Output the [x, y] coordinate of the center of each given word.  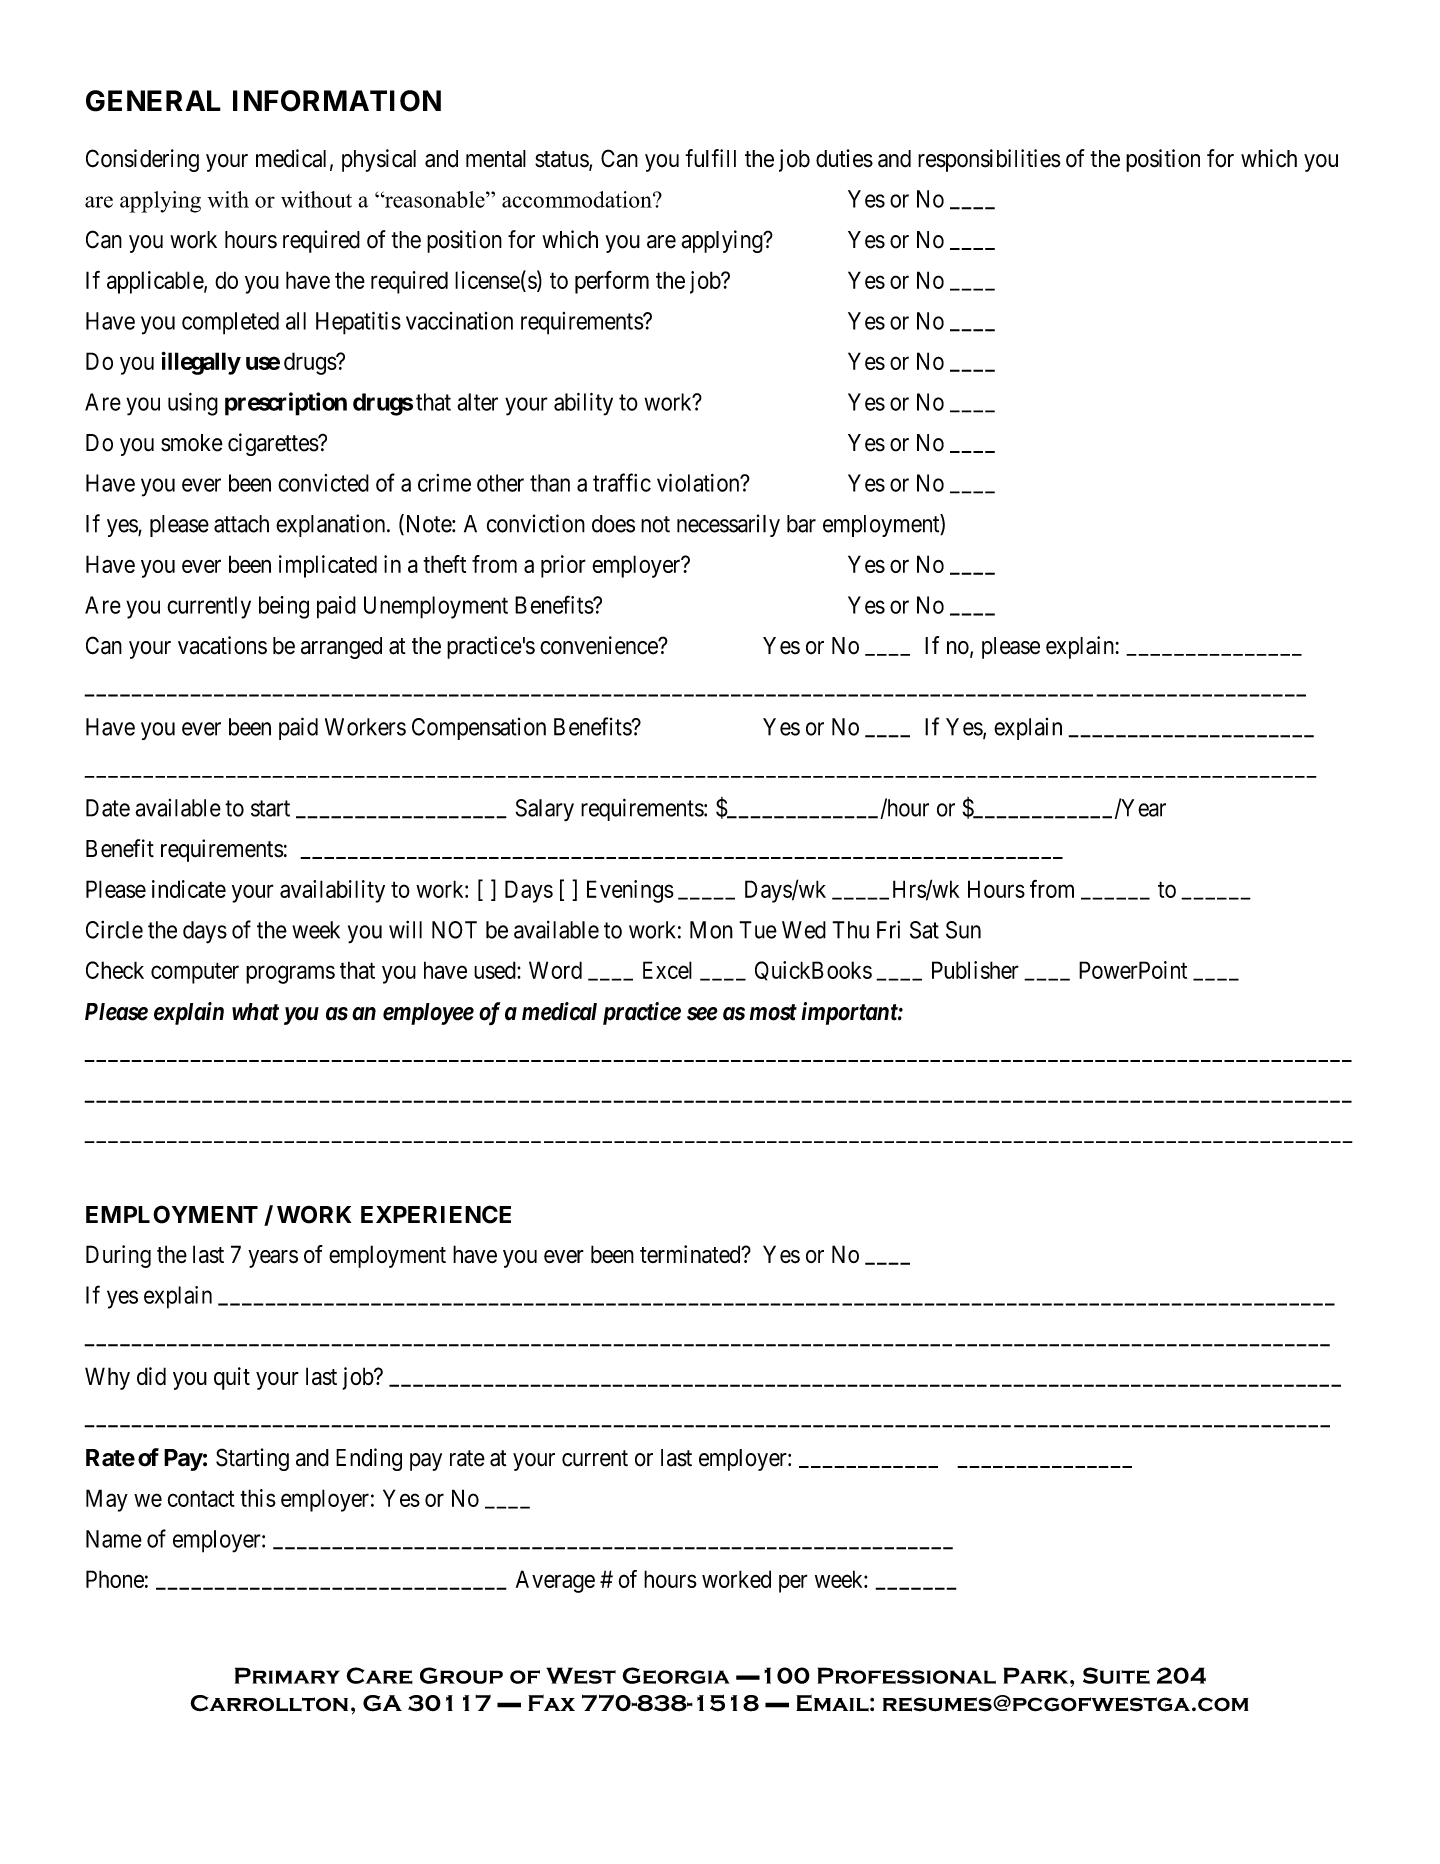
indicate [189, 889]
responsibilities [989, 160]
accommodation [578, 199]
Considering [142, 160]
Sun [963, 930]
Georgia [676, 1675]
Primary [287, 1675]
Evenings [630, 891]
